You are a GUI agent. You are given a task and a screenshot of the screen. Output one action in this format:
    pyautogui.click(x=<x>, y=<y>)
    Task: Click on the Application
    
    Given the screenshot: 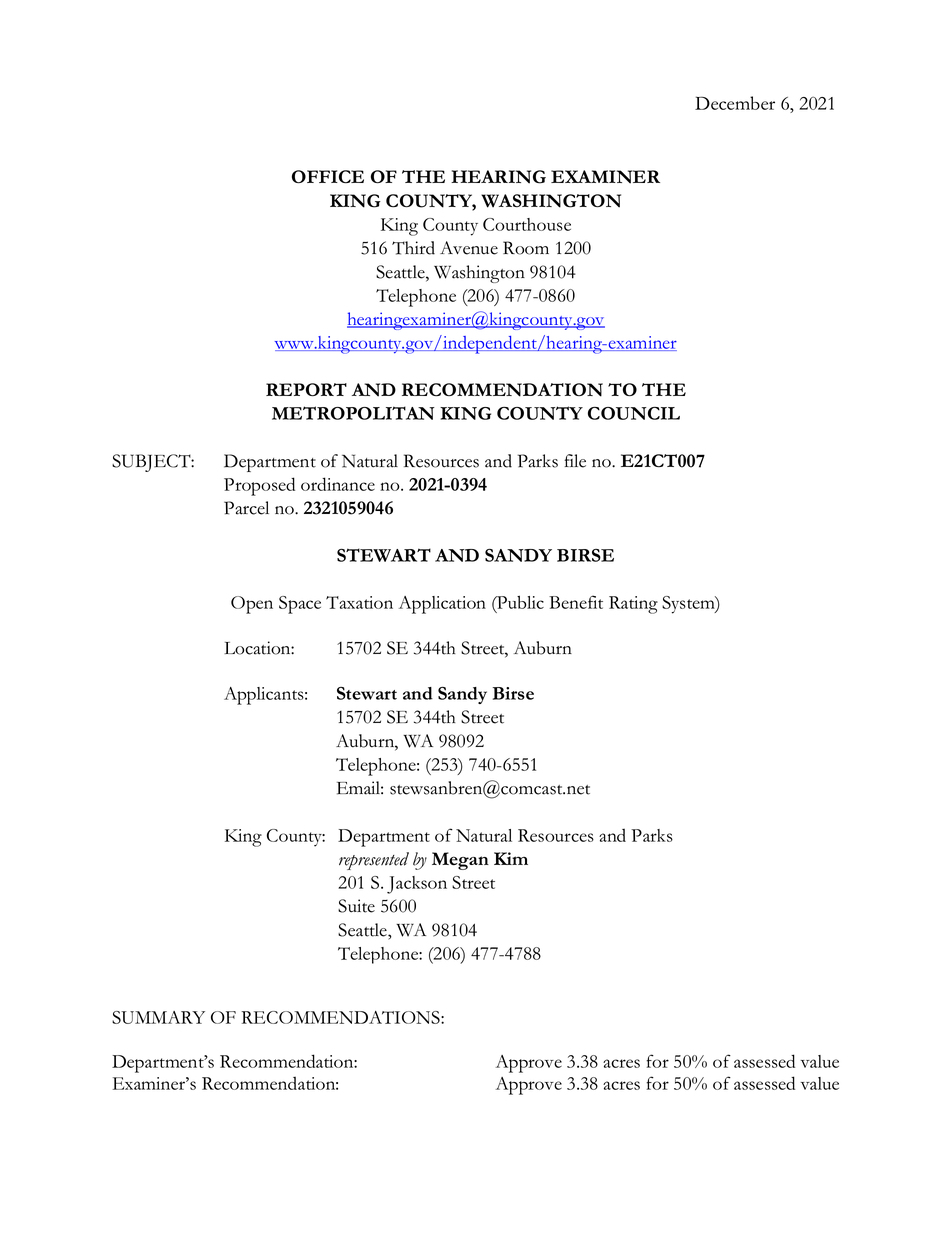 What is the action you would take?
    pyautogui.click(x=442, y=605)
